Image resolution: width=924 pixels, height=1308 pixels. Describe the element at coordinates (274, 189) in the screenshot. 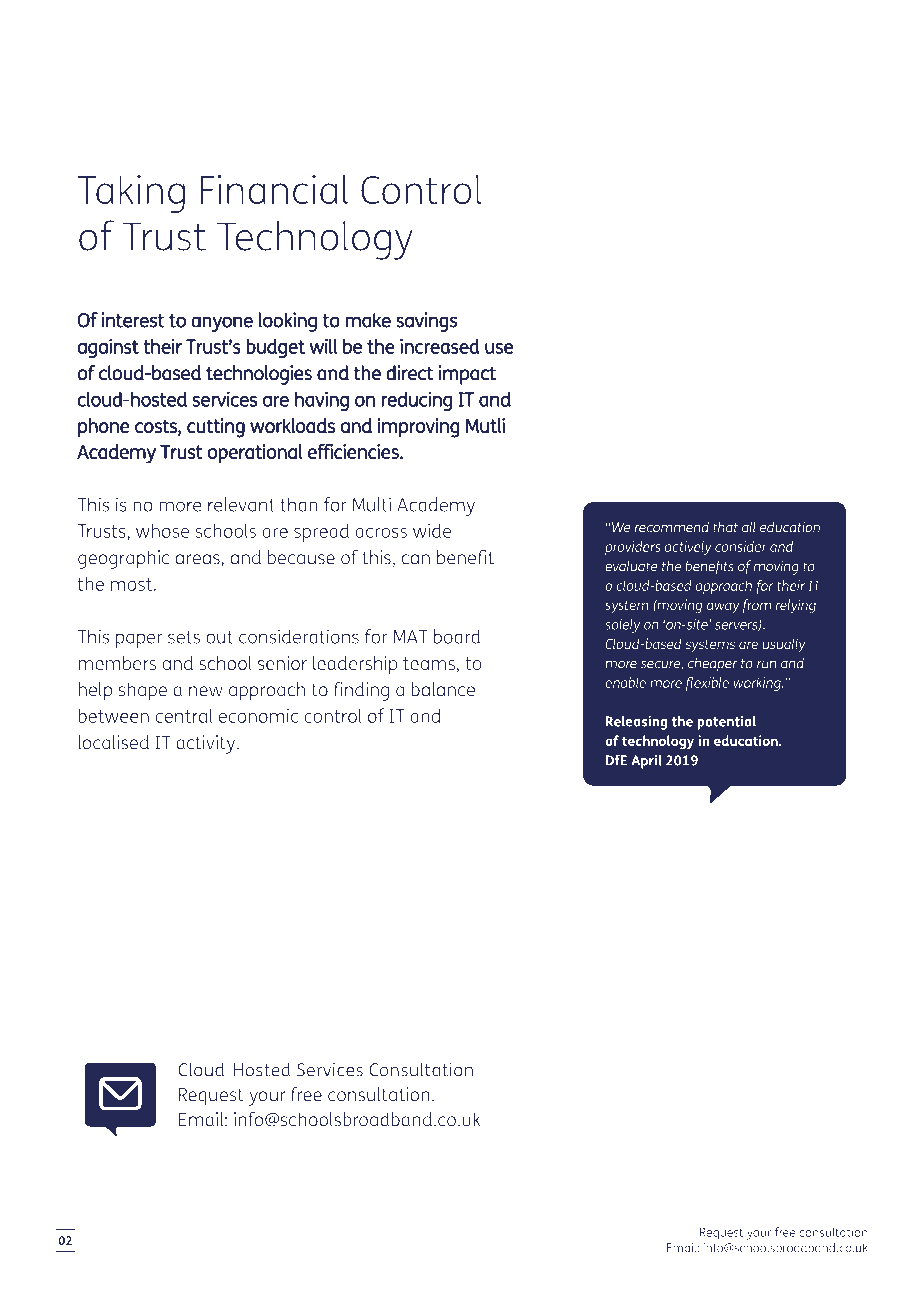

I see `Financial` at that location.
